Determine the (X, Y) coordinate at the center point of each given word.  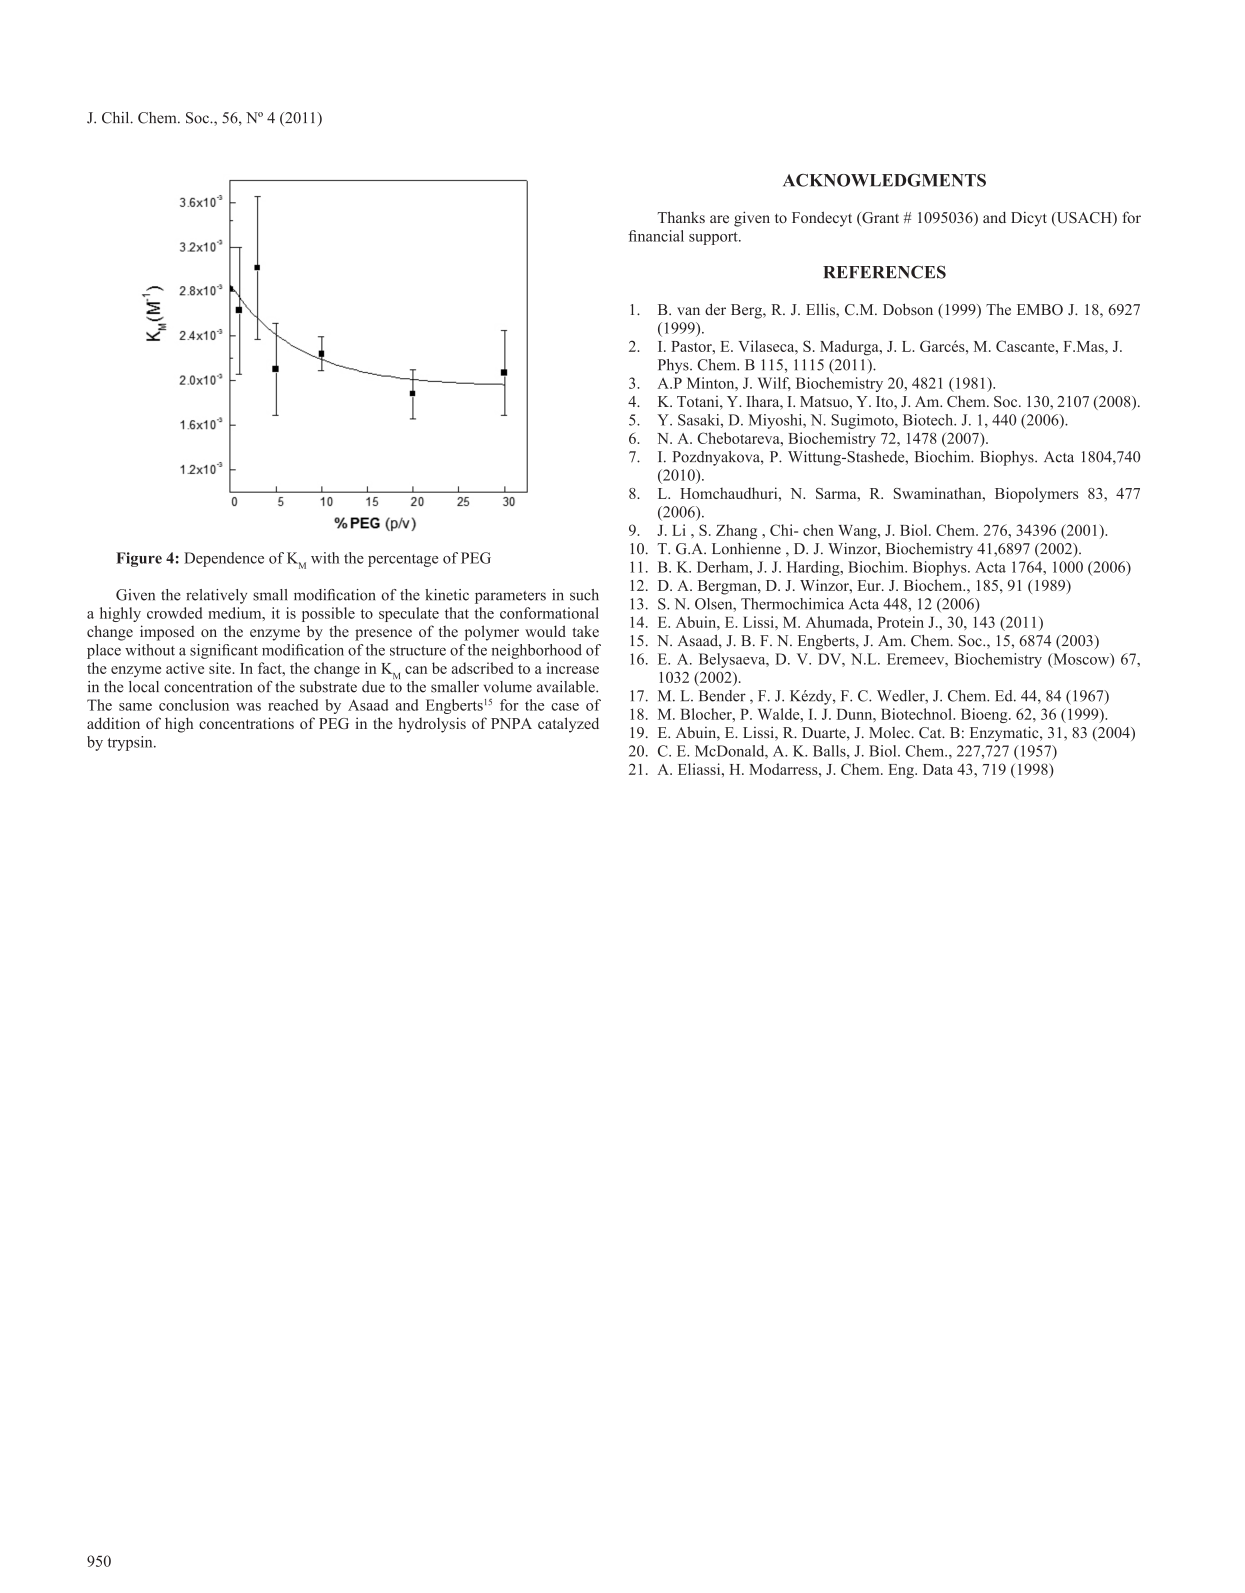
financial (656, 236)
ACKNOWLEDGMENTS (884, 180)
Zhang (736, 531)
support (714, 238)
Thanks (681, 217)
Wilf (774, 384)
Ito (885, 401)
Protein (900, 622)
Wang (858, 532)
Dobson (908, 309)
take (586, 631)
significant (224, 651)
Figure (139, 559)
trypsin (131, 743)
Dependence (224, 559)
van (688, 311)
